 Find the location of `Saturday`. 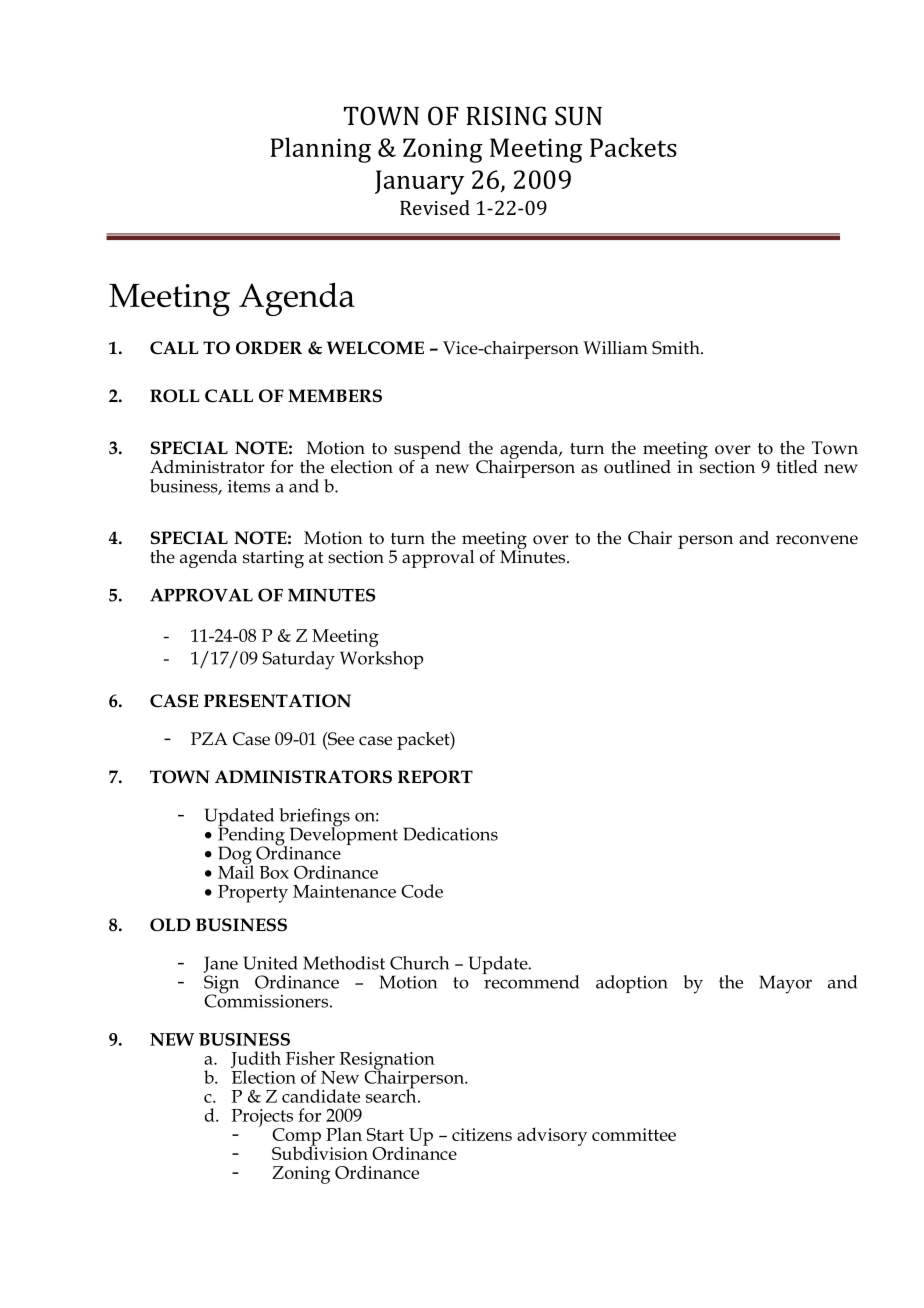

Saturday is located at coordinates (298, 660).
